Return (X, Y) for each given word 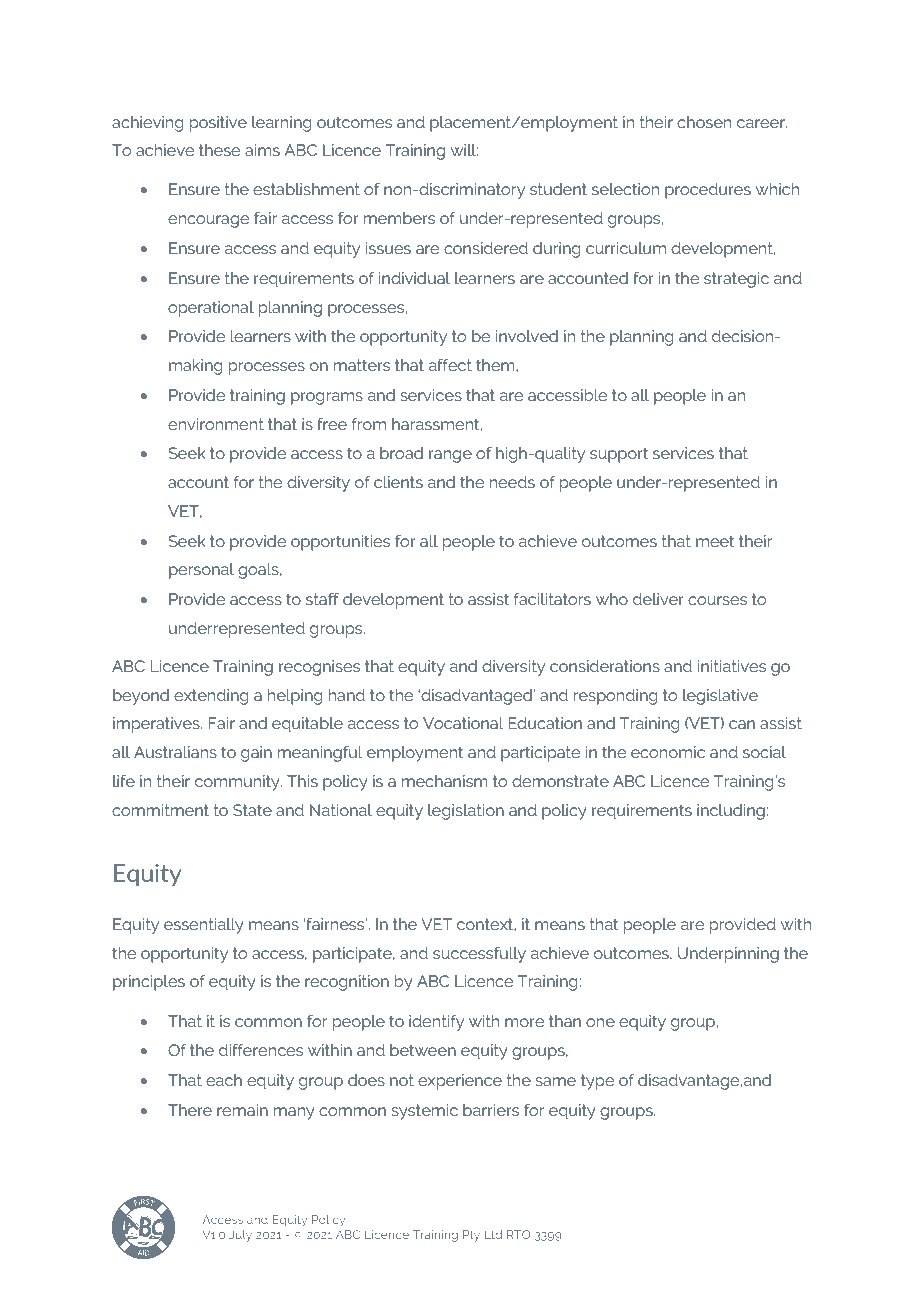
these (219, 150)
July (240, 1236)
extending (211, 697)
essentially (204, 926)
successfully (479, 955)
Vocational (463, 723)
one (600, 1022)
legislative (720, 697)
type (597, 1082)
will (464, 150)
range (450, 456)
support (619, 455)
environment (216, 424)
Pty (471, 1236)
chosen (704, 122)
